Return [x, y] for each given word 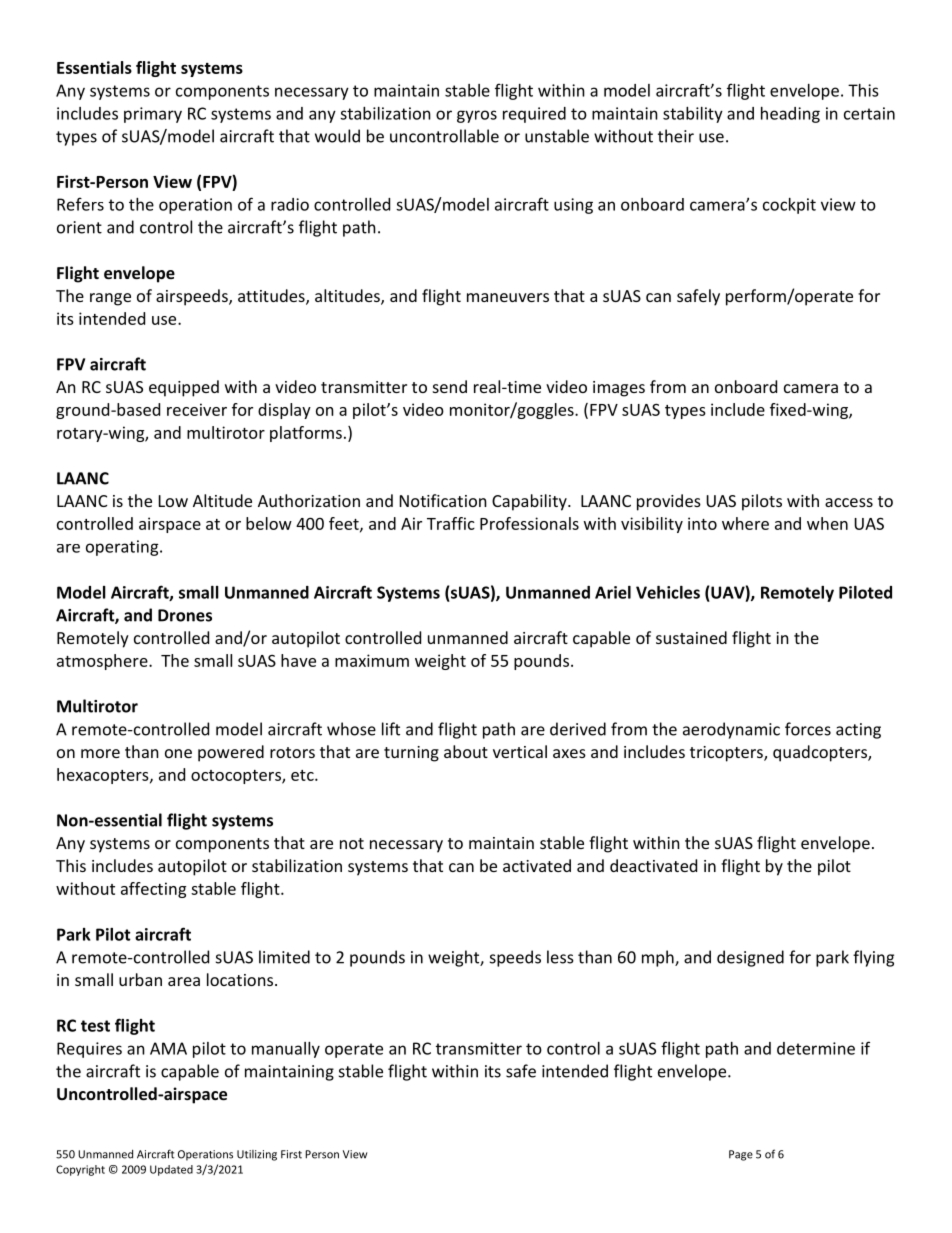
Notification [443, 500]
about [466, 751]
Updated [171, 1170]
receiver [197, 409]
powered [231, 753]
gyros [477, 116]
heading [790, 115]
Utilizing [257, 1155]
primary [153, 115]
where [745, 523]
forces [808, 729]
